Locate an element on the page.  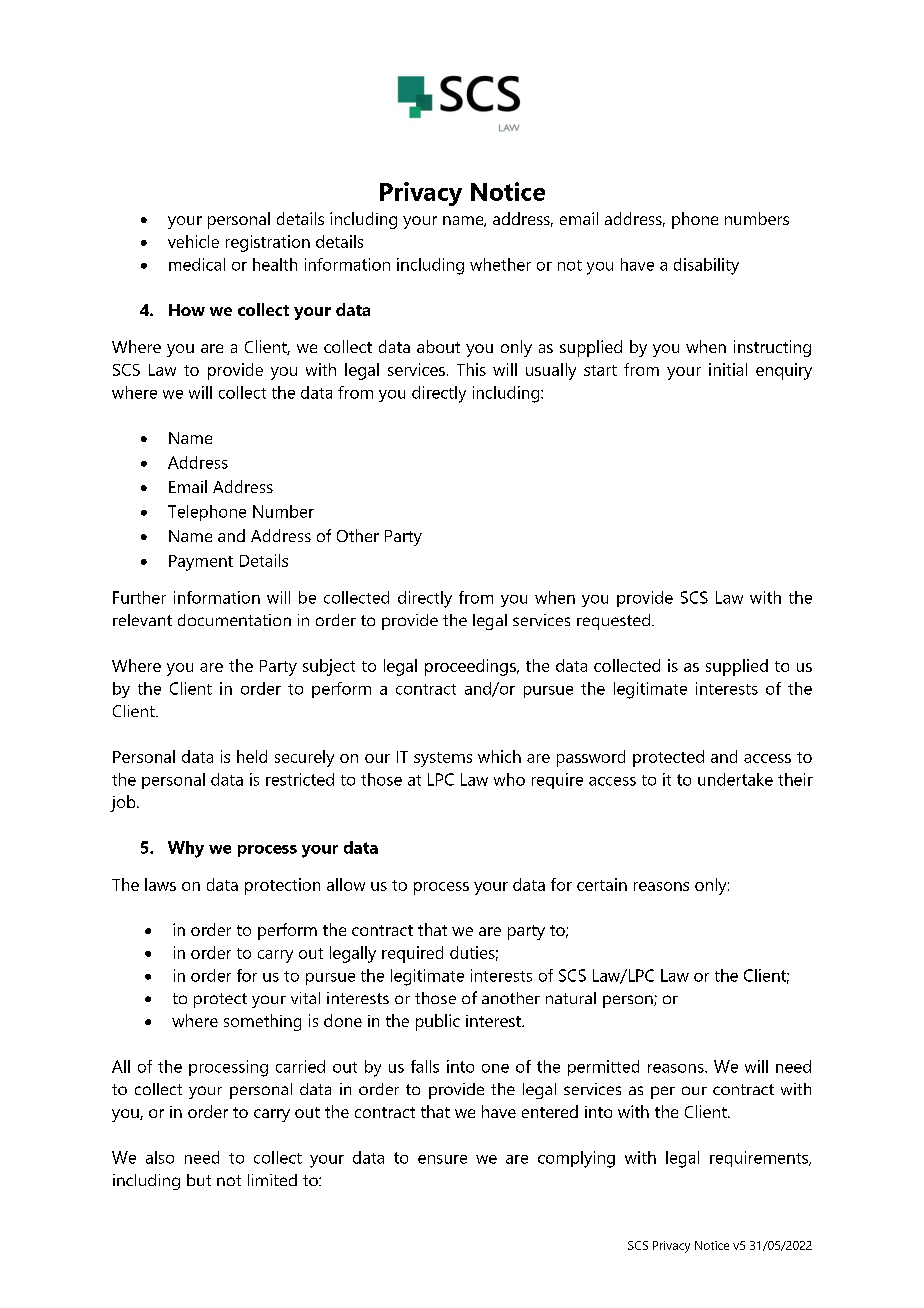
held is located at coordinates (252, 756).
